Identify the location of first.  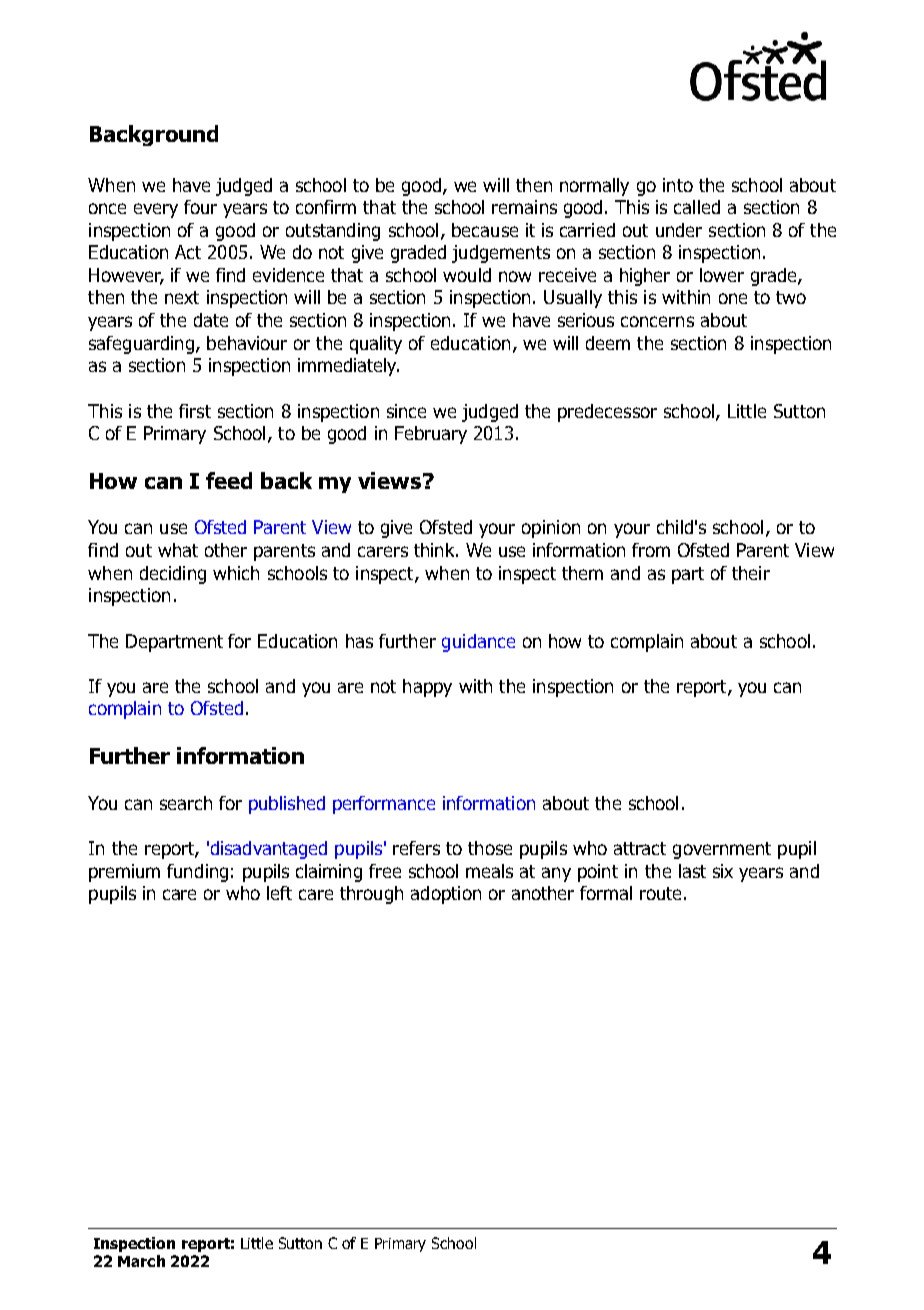
(195, 411).
